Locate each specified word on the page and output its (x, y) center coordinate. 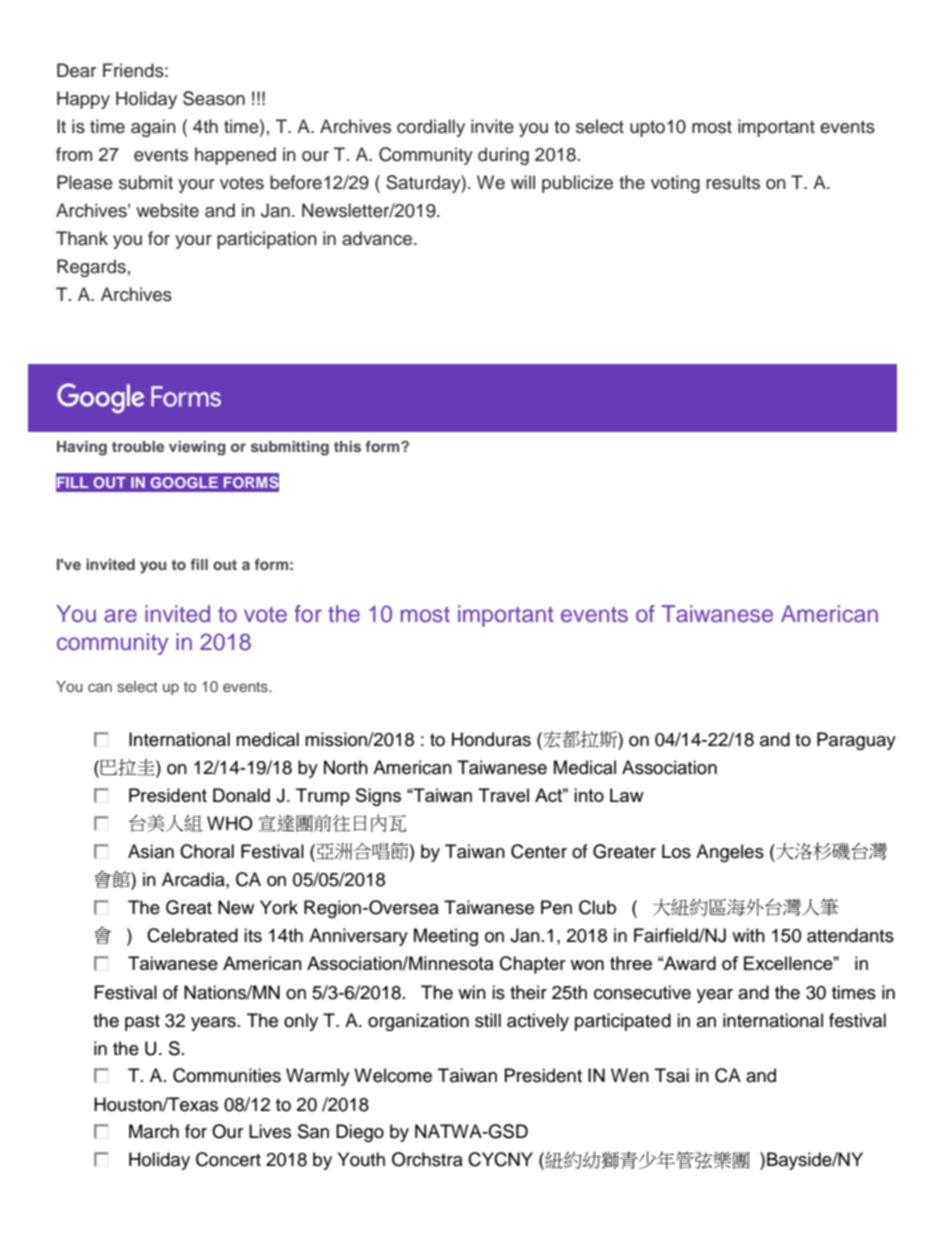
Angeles (730, 853)
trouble (138, 446)
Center (539, 851)
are (120, 616)
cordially (431, 128)
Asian (151, 851)
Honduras (491, 739)
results (733, 182)
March (154, 1131)
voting (675, 184)
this (347, 446)
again (153, 128)
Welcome (393, 1075)
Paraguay (856, 741)
